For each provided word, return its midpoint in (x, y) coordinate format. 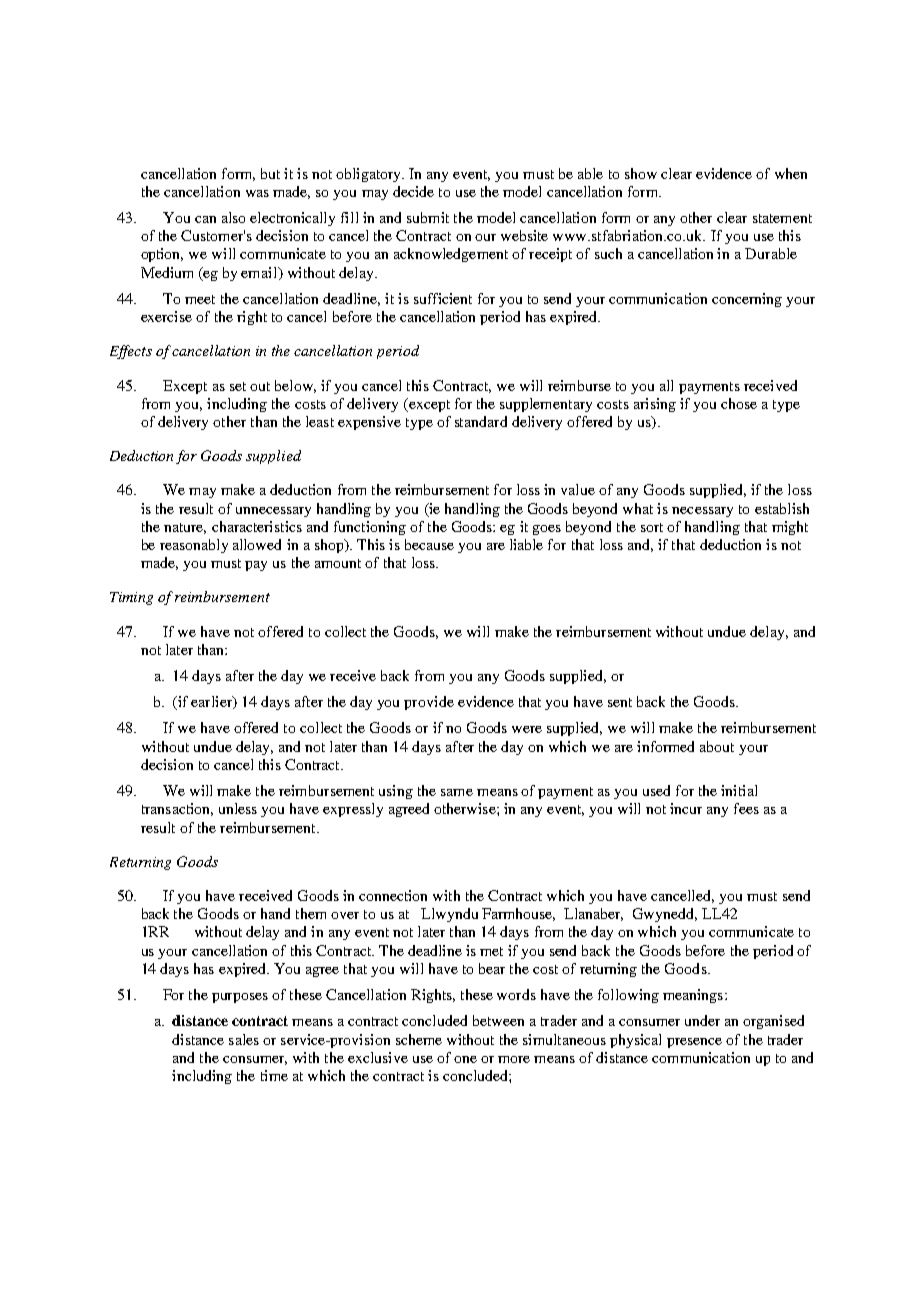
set (238, 386)
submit (428, 217)
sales (244, 1039)
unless (238, 808)
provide (429, 703)
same (457, 792)
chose (739, 403)
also (233, 217)
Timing (131, 598)
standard (481, 421)
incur (686, 808)
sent (620, 702)
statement (782, 218)
